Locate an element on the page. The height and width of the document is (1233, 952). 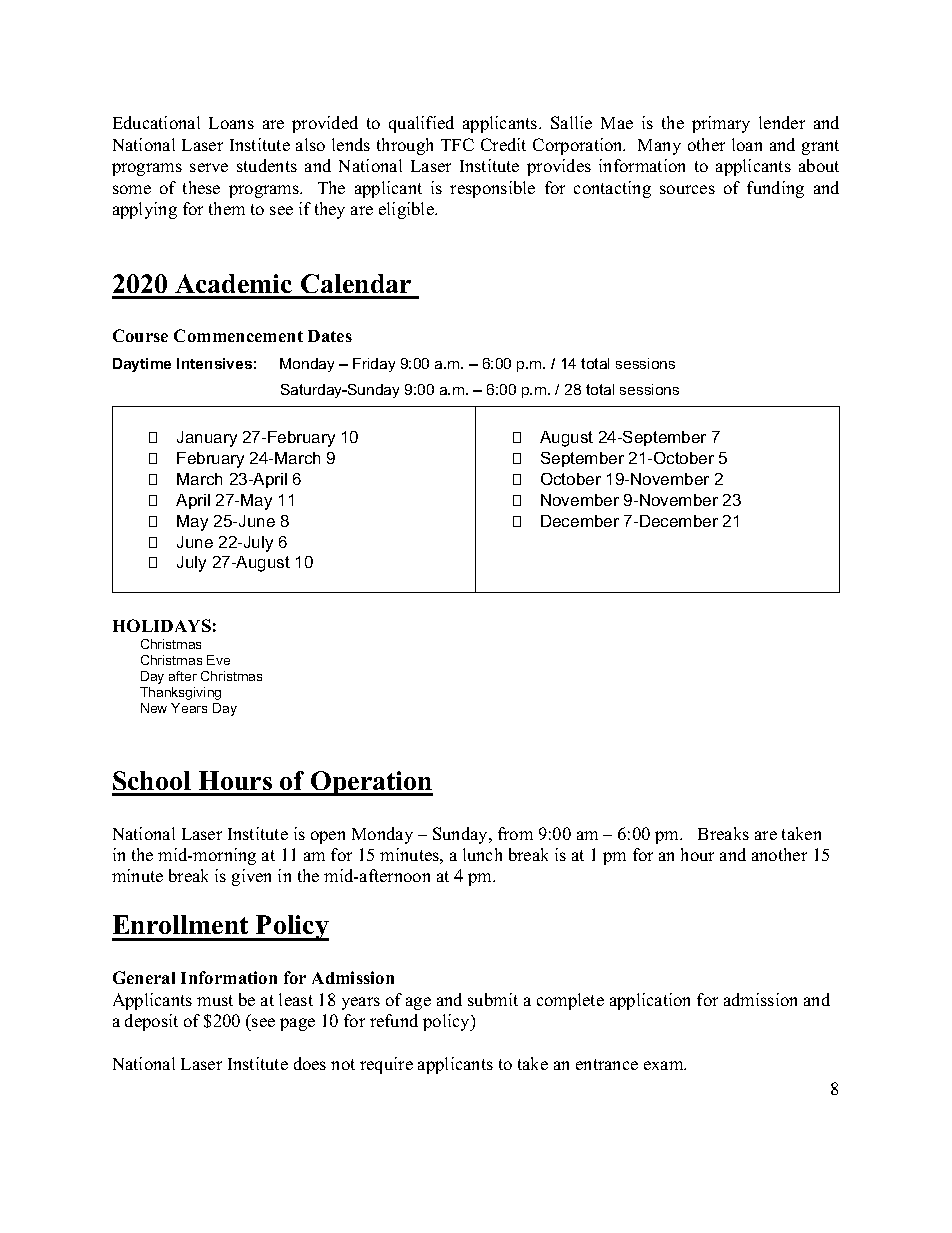
HOLIDAYS is located at coordinates (162, 625).
